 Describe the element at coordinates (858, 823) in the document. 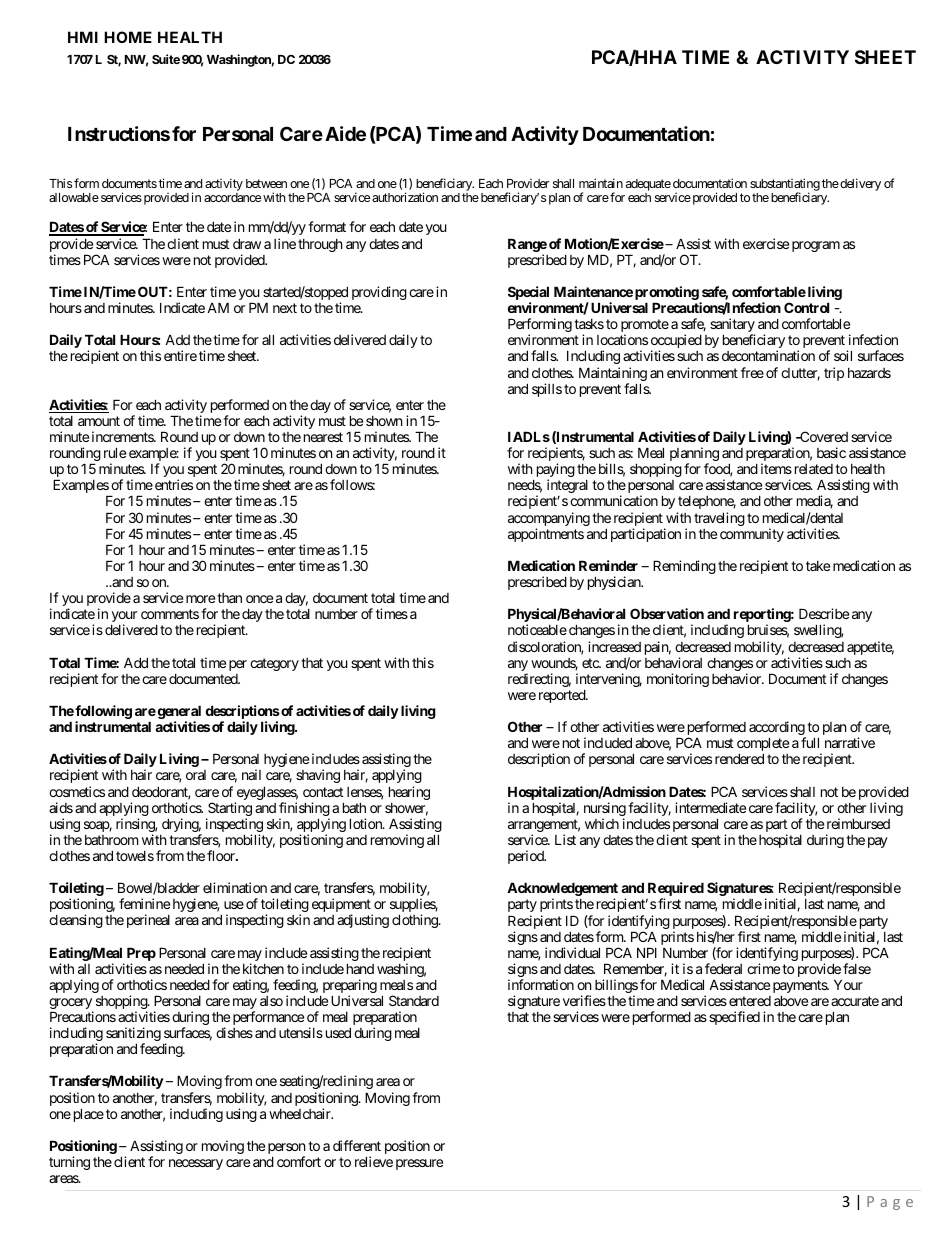

I see `reimbursed` at that location.
